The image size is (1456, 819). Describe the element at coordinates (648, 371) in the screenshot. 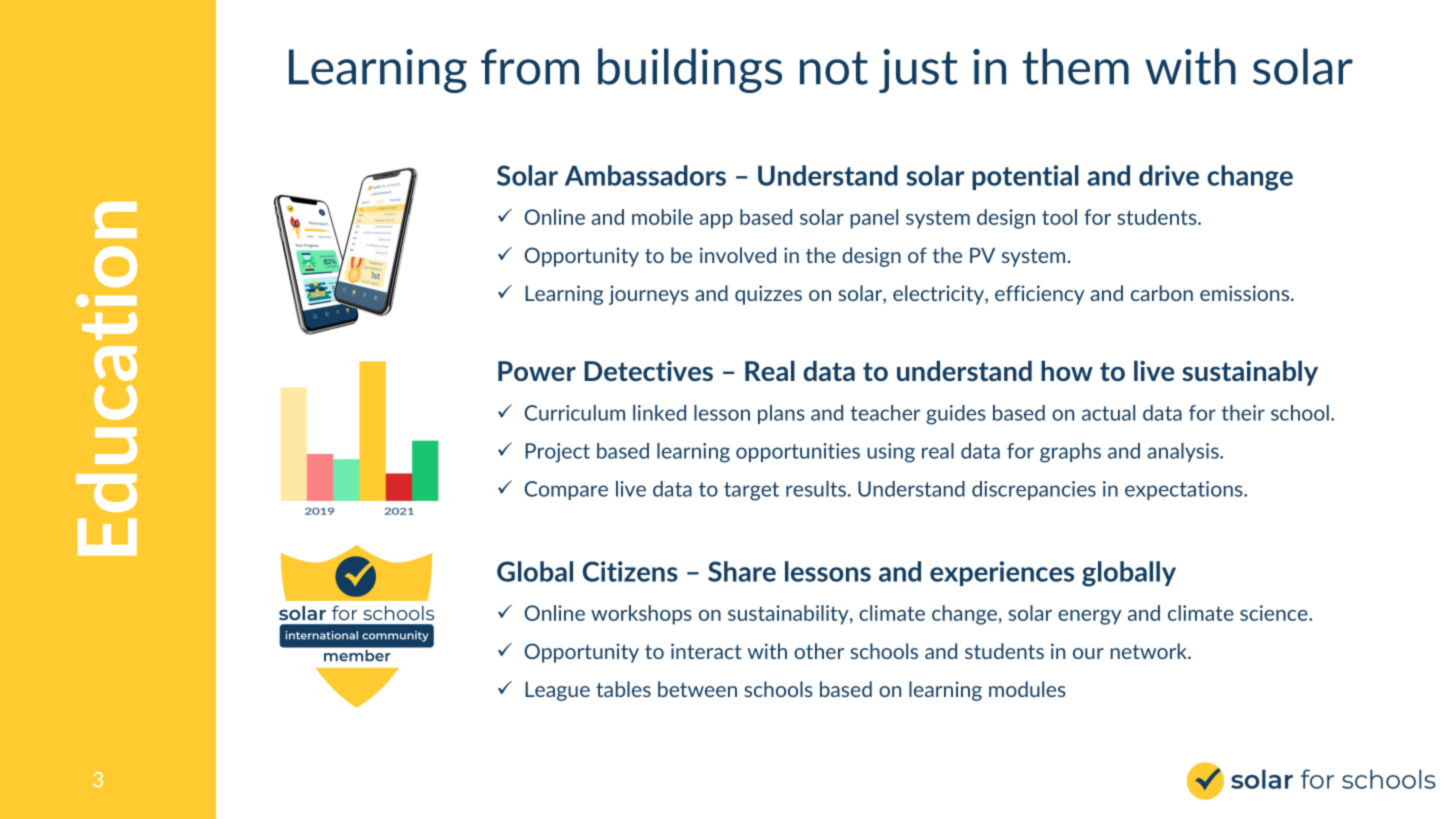

I see `Detectives` at that location.
